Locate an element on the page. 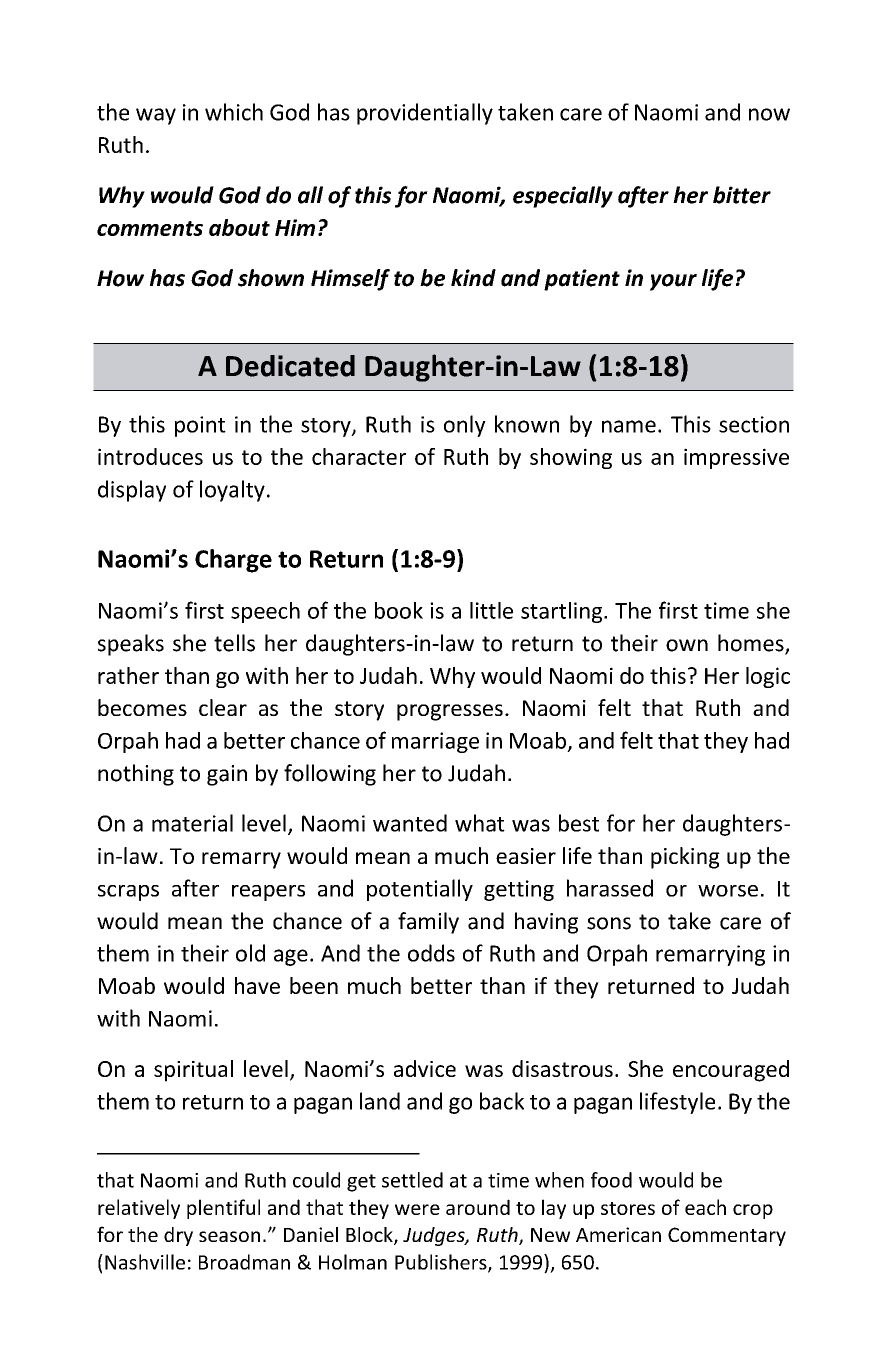 Image resolution: width=887 pixels, height=1372 pixels. each is located at coordinates (705, 1207).
